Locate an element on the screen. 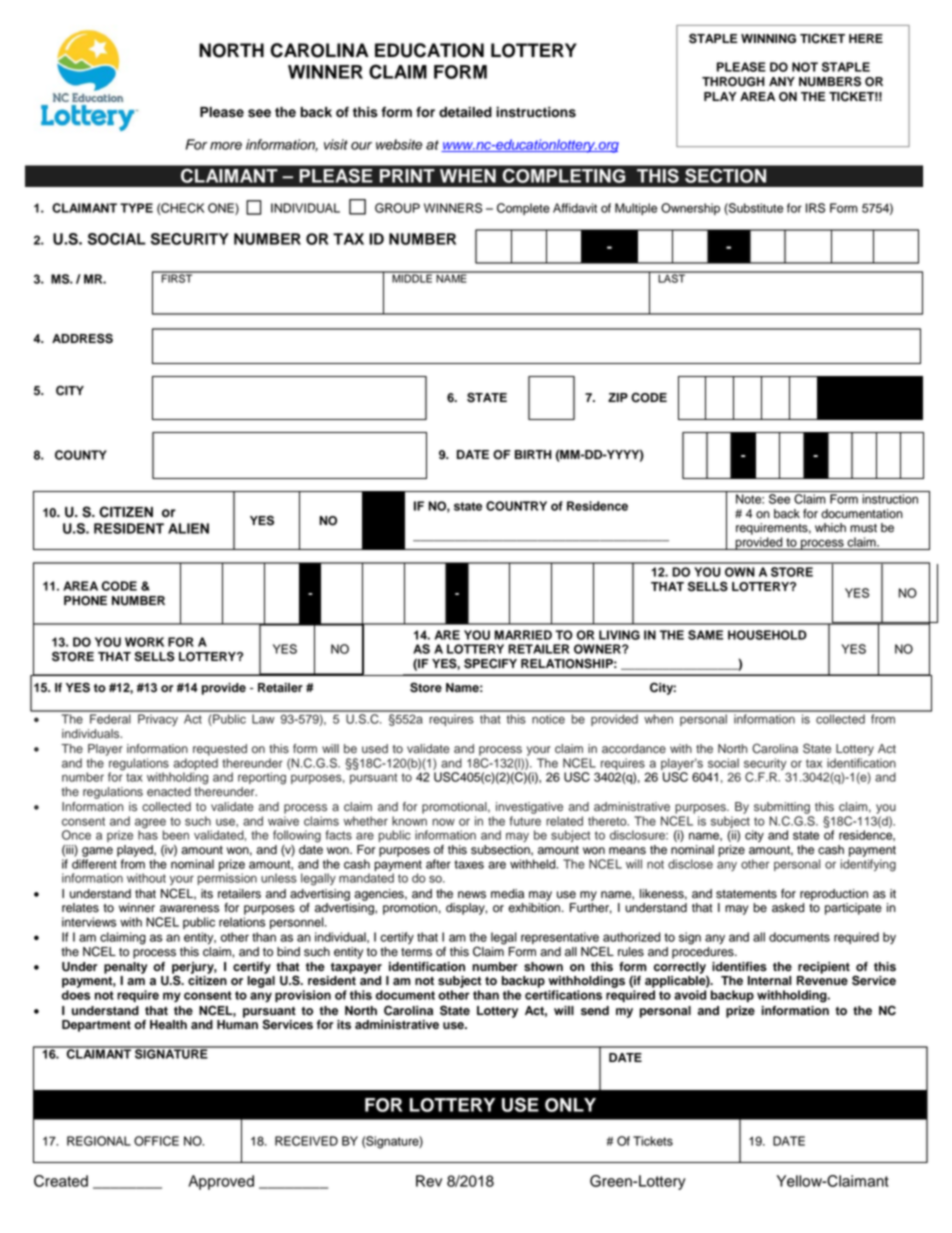 The width and height of the screenshot is (952, 1233). submitting is located at coordinates (782, 808).
